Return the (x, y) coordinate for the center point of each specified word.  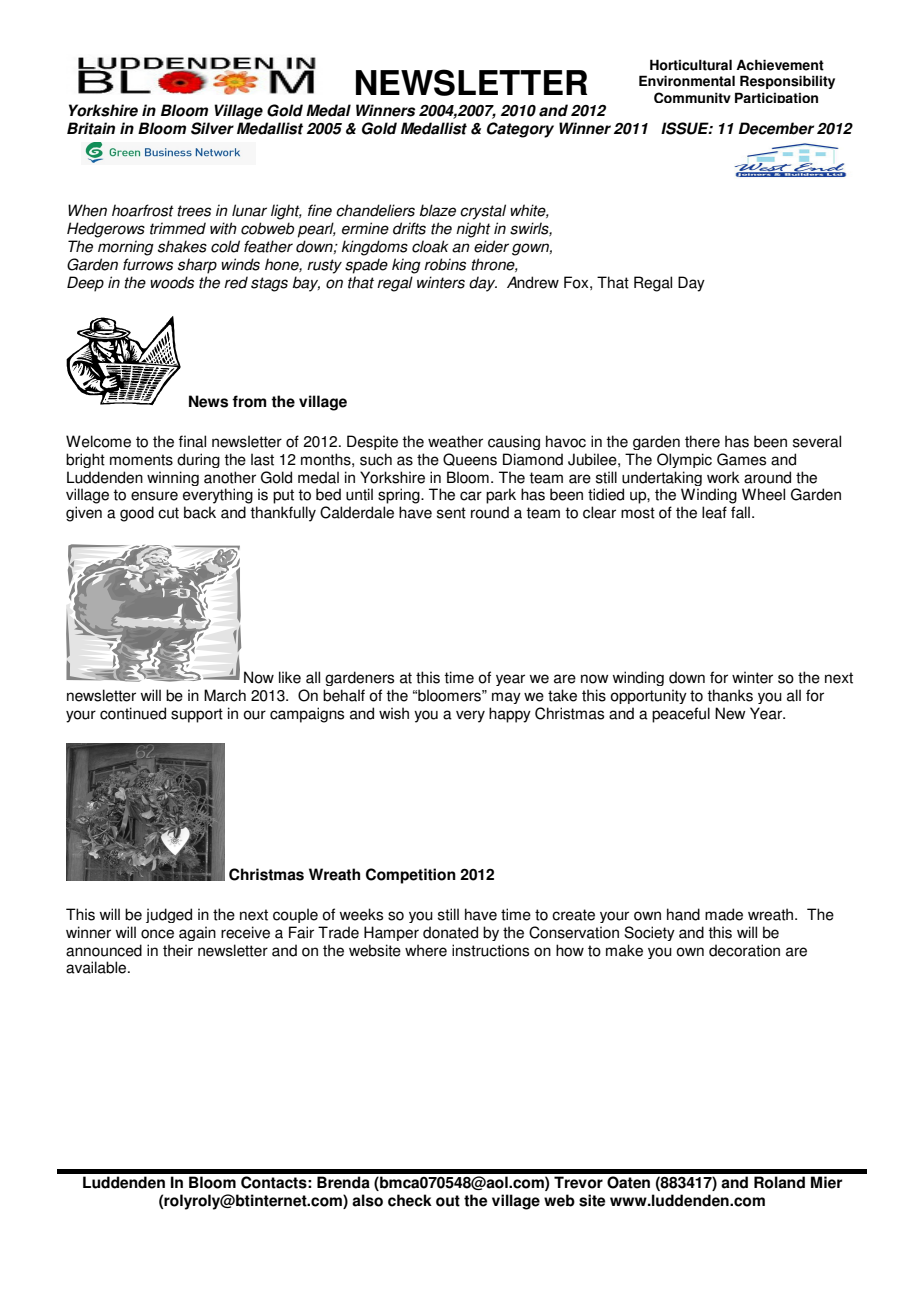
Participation (776, 97)
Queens (470, 459)
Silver (212, 128)
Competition (411, 876)
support (197, 715)
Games (741, 459)
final (192, 441)
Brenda (343, 1182)
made (724, 914)
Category (520, 130)
